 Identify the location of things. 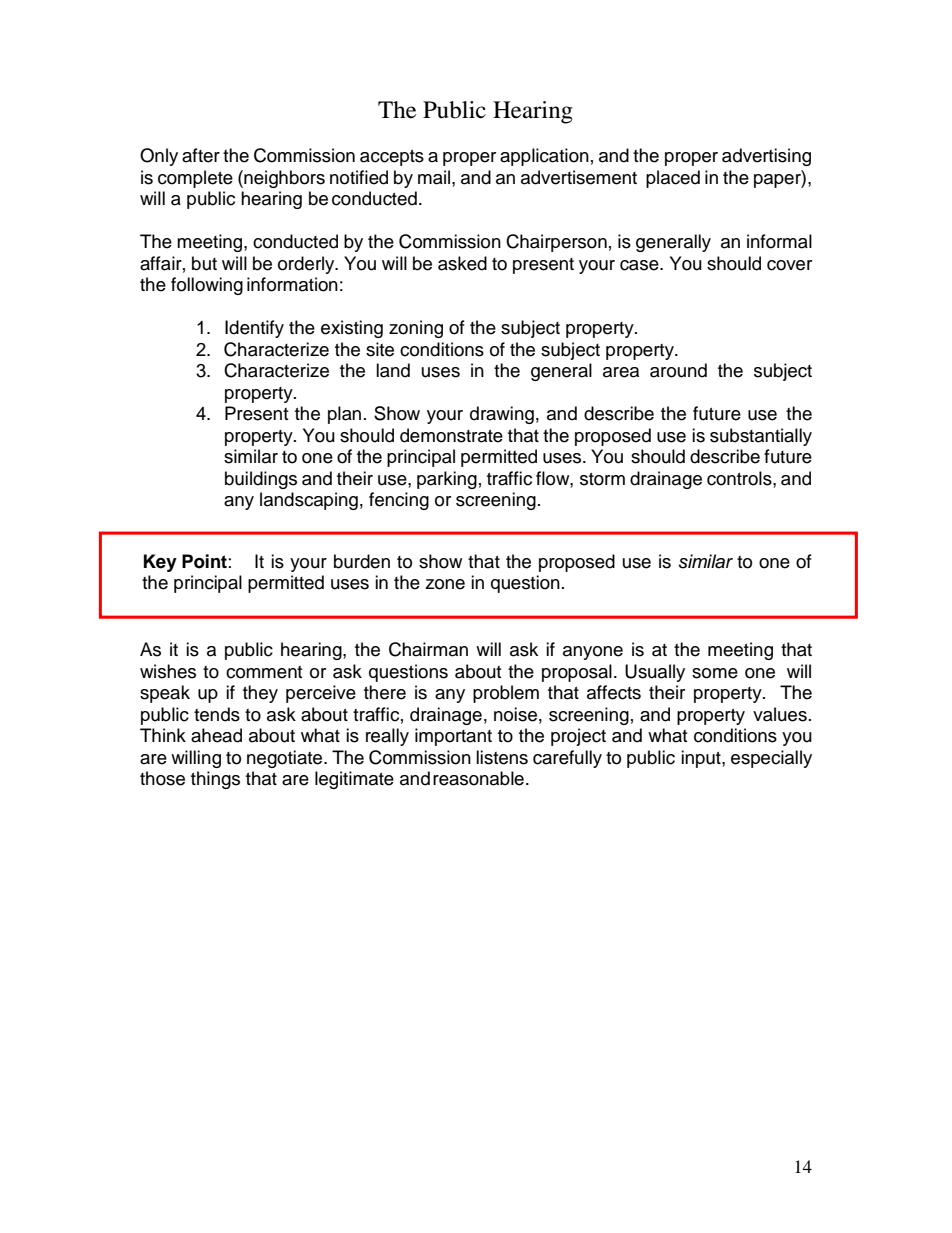
(215, 780).
